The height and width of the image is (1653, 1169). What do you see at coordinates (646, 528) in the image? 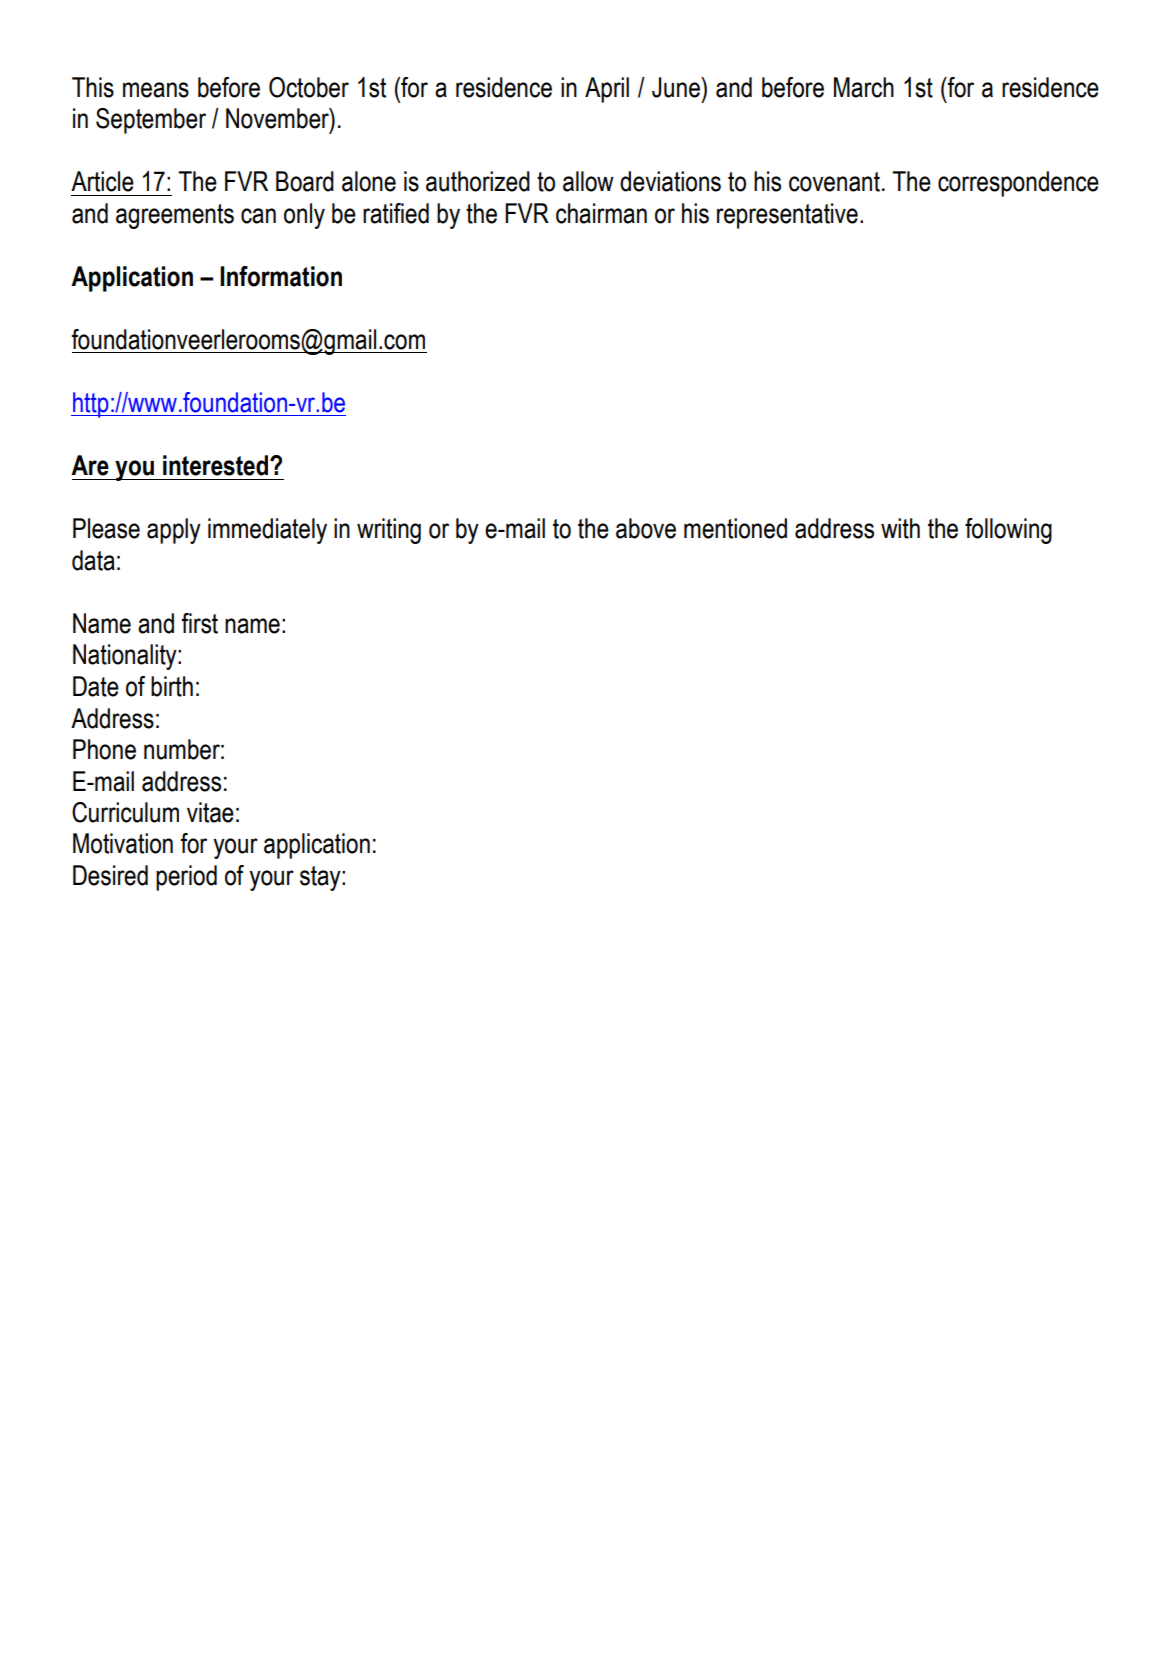
I see `above` at bounding box center [646, 528].
